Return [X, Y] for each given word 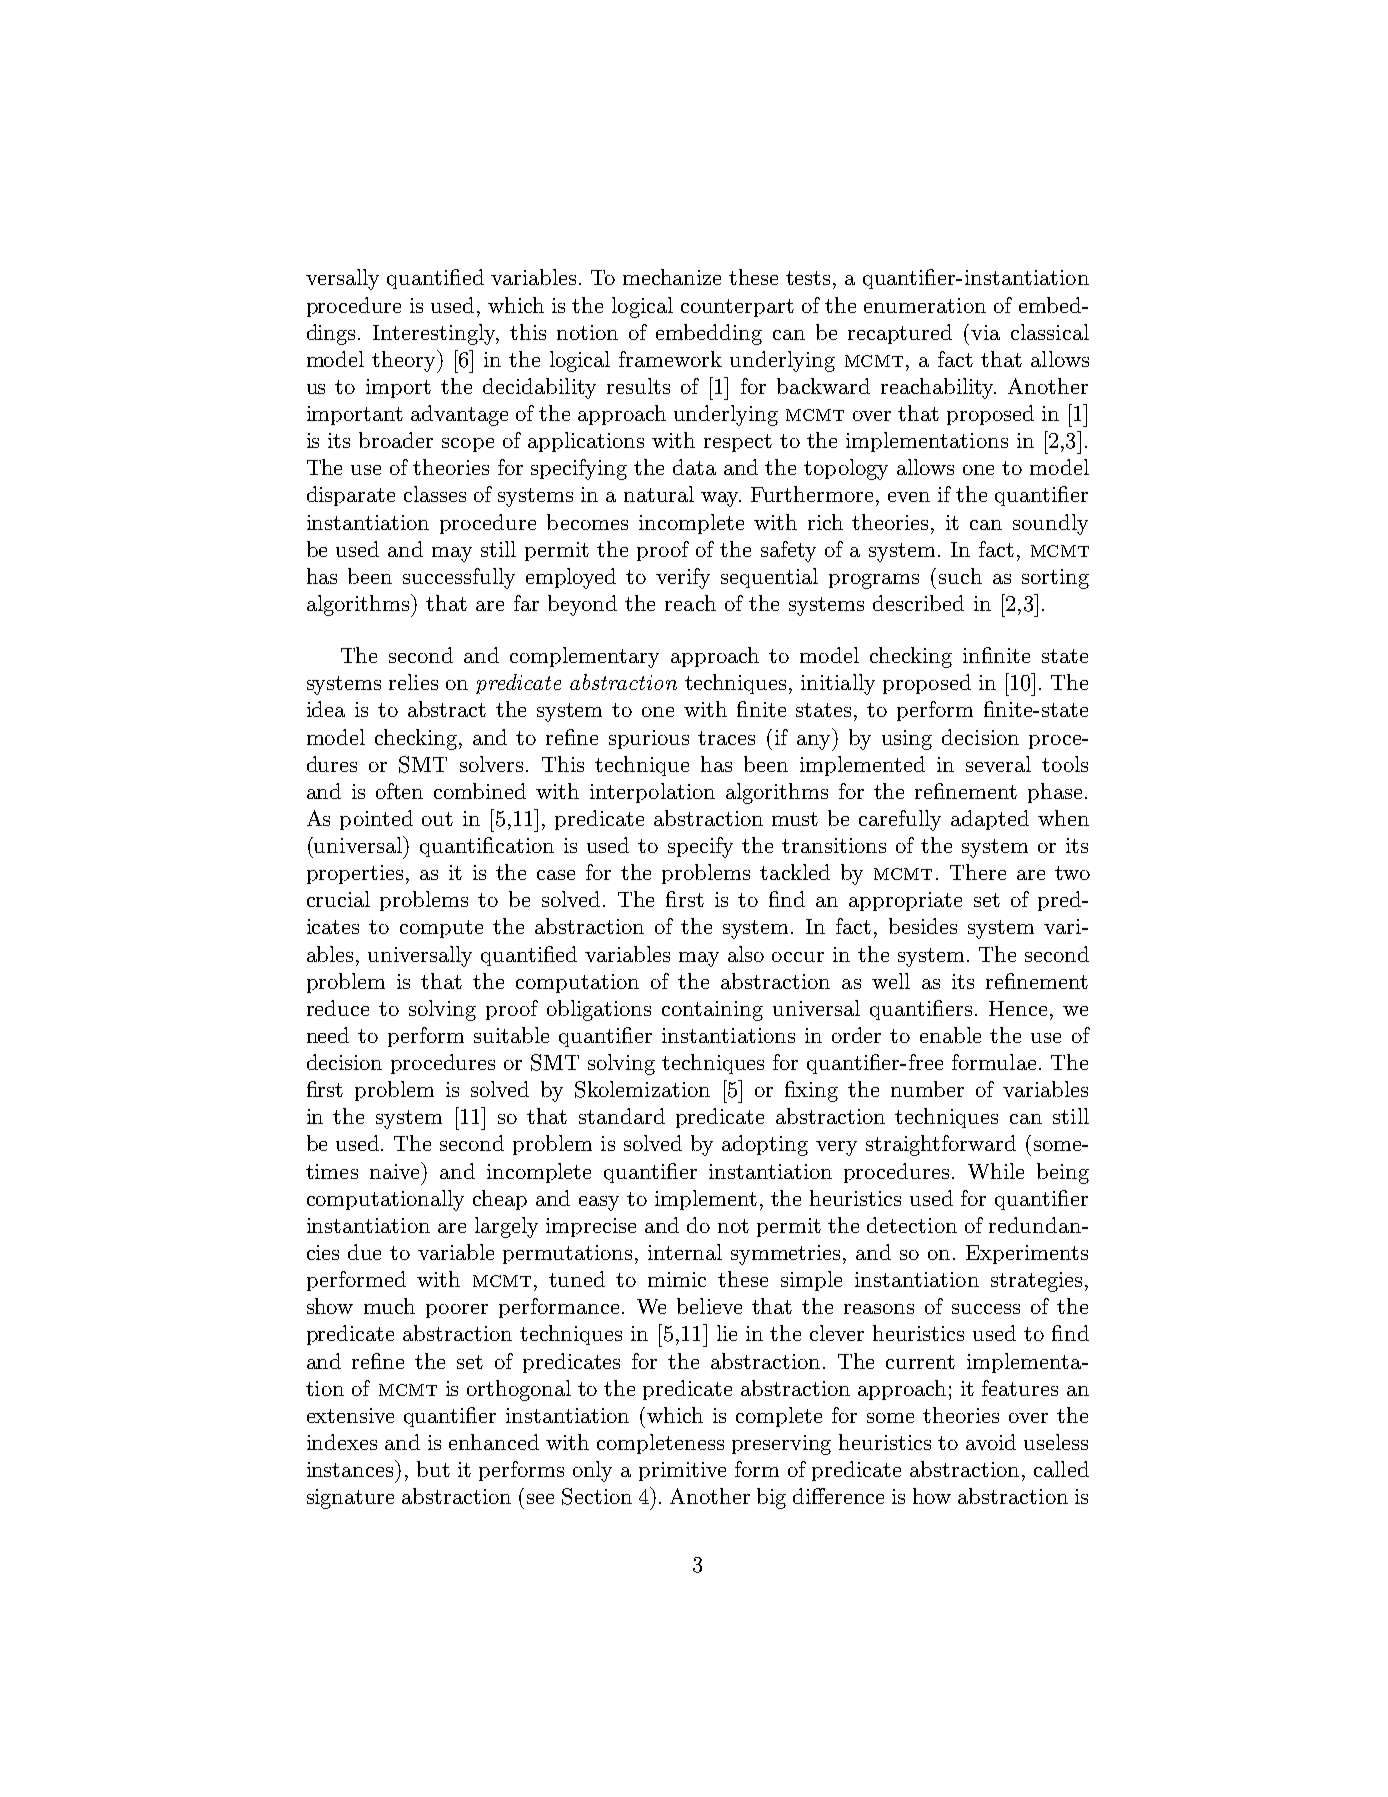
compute [441, 929]
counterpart [737, 308]
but [433, 1469]
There [978, 872]
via [985, 332]
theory [405, 361]
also [746, 954]
